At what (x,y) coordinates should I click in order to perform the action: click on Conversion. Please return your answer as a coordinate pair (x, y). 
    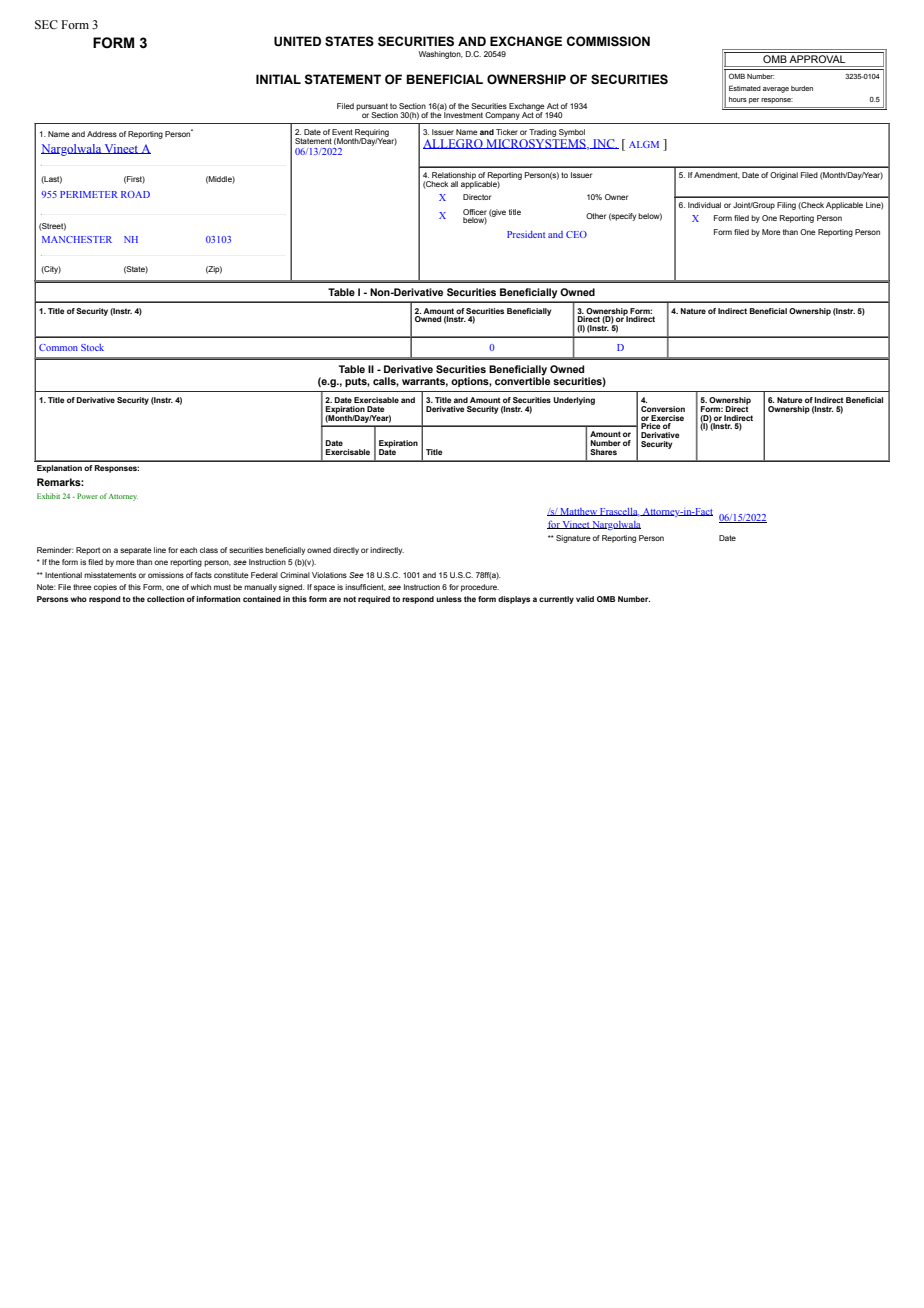
    Looking at the image, I should click on (663, 409).
